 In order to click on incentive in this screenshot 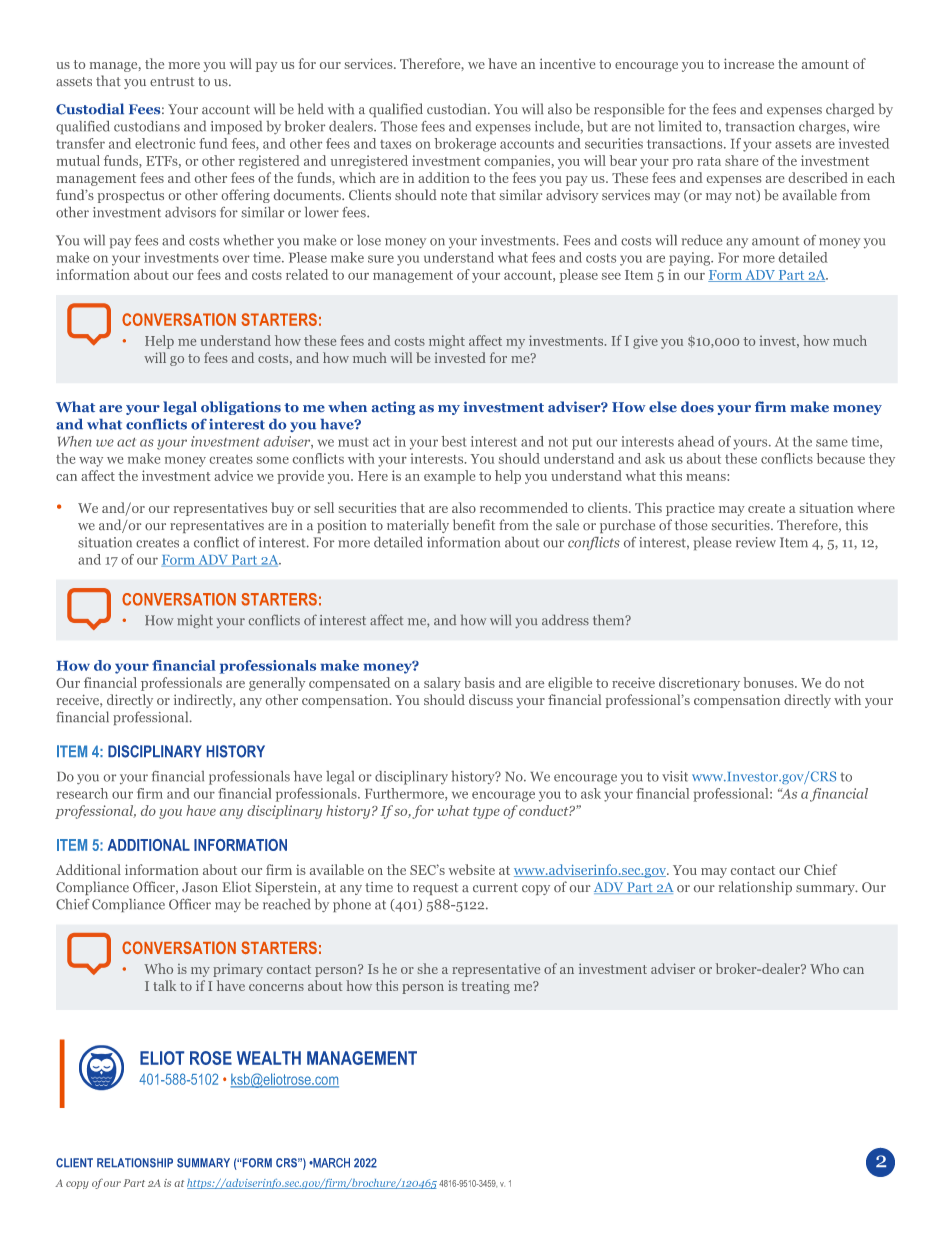, I will do `click(568, 63)`.
